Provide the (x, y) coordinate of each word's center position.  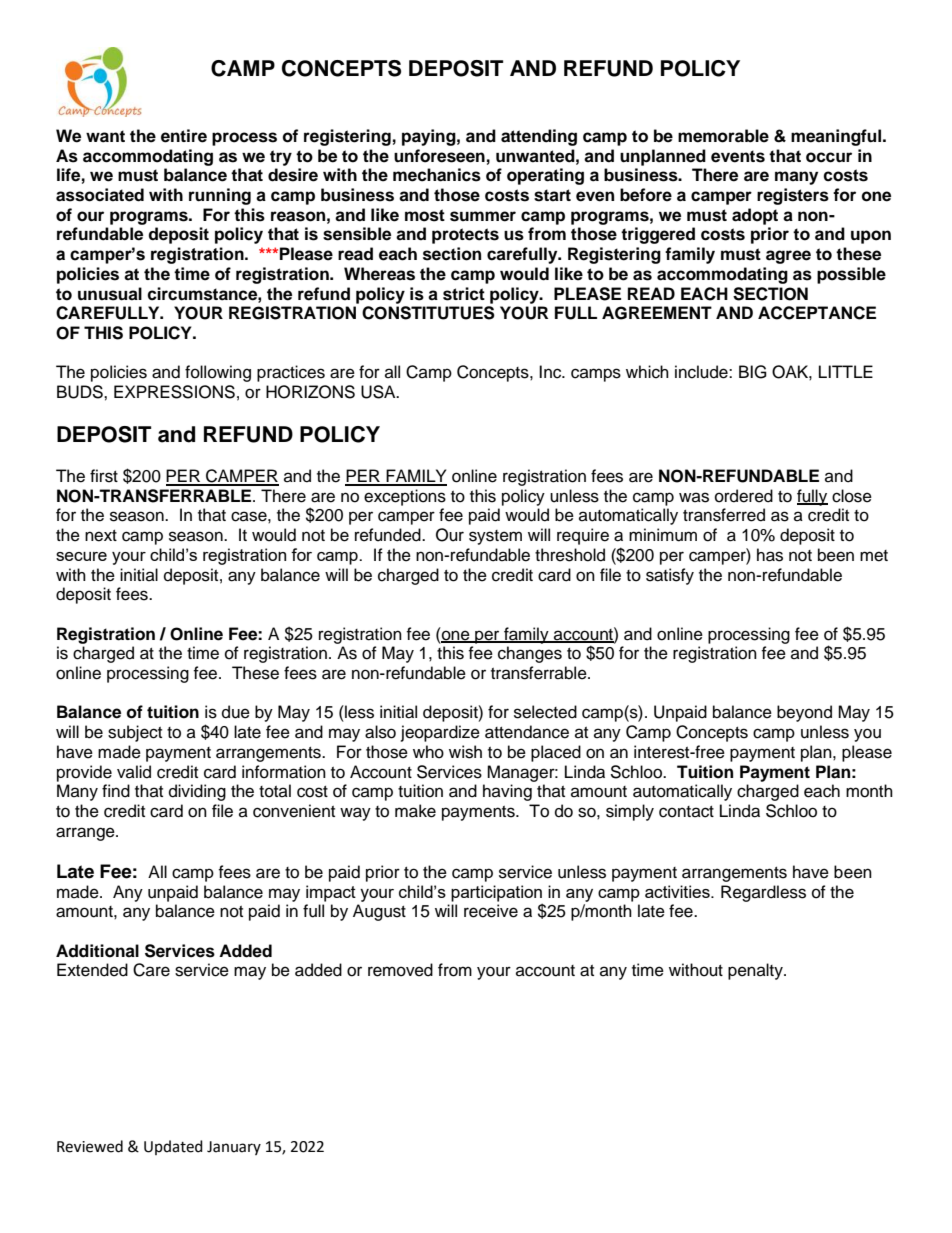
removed (400, 970)
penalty (756, 971)
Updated (173, 1147)
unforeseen (439, 156)
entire (184, 136)
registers (793, 196)
